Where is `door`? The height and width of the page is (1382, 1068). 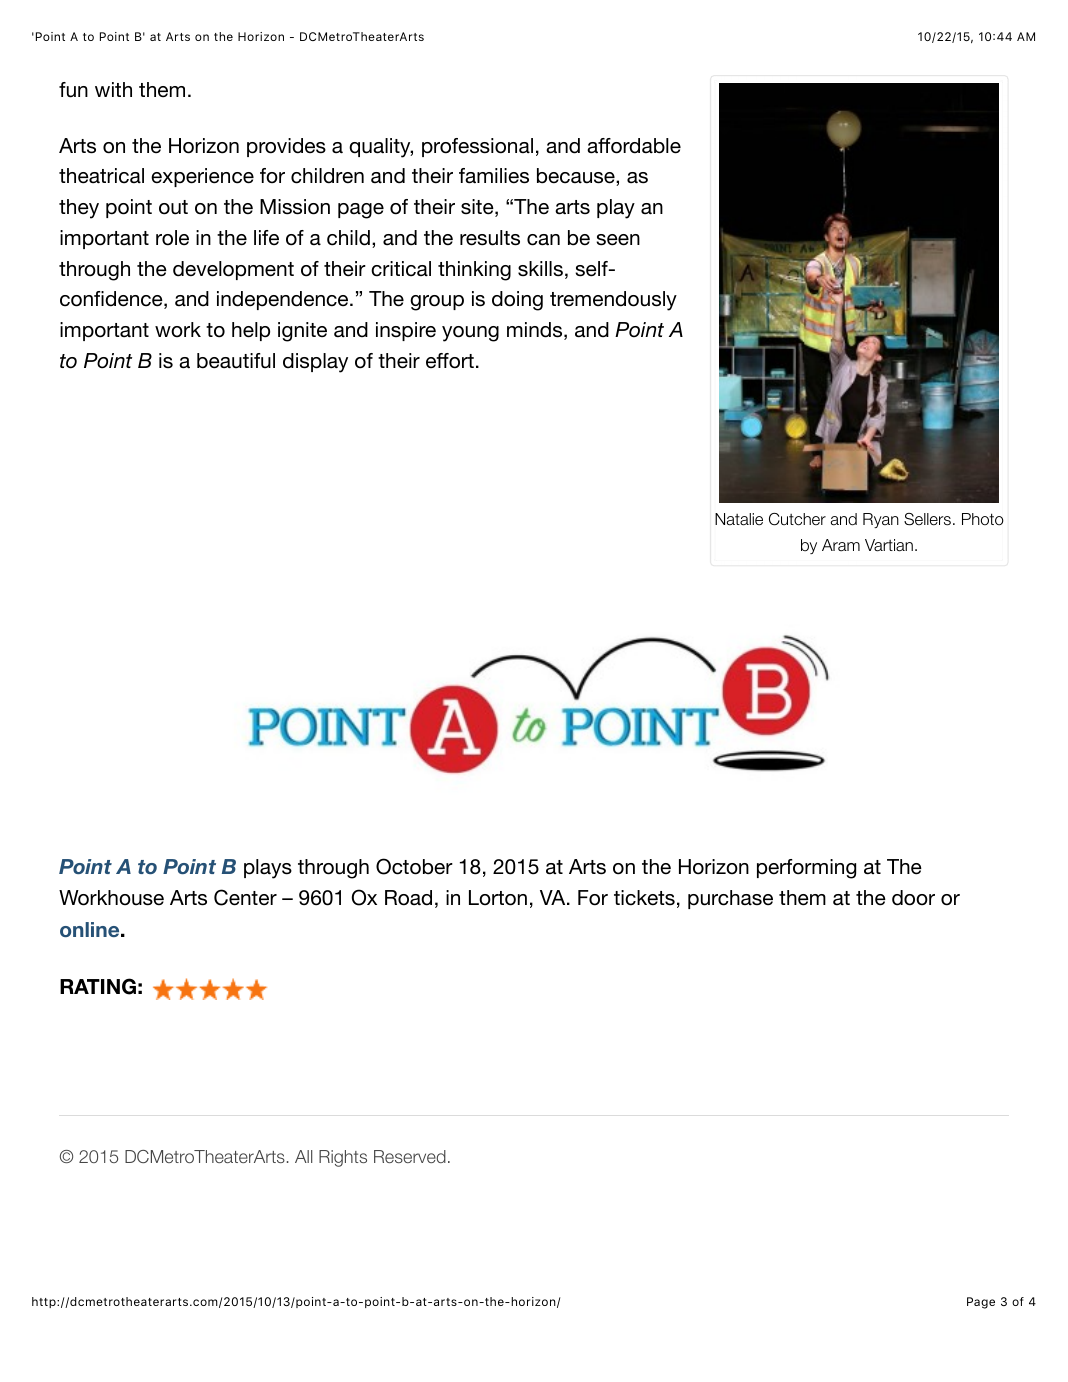 door is located at coordinates (913, 898).
